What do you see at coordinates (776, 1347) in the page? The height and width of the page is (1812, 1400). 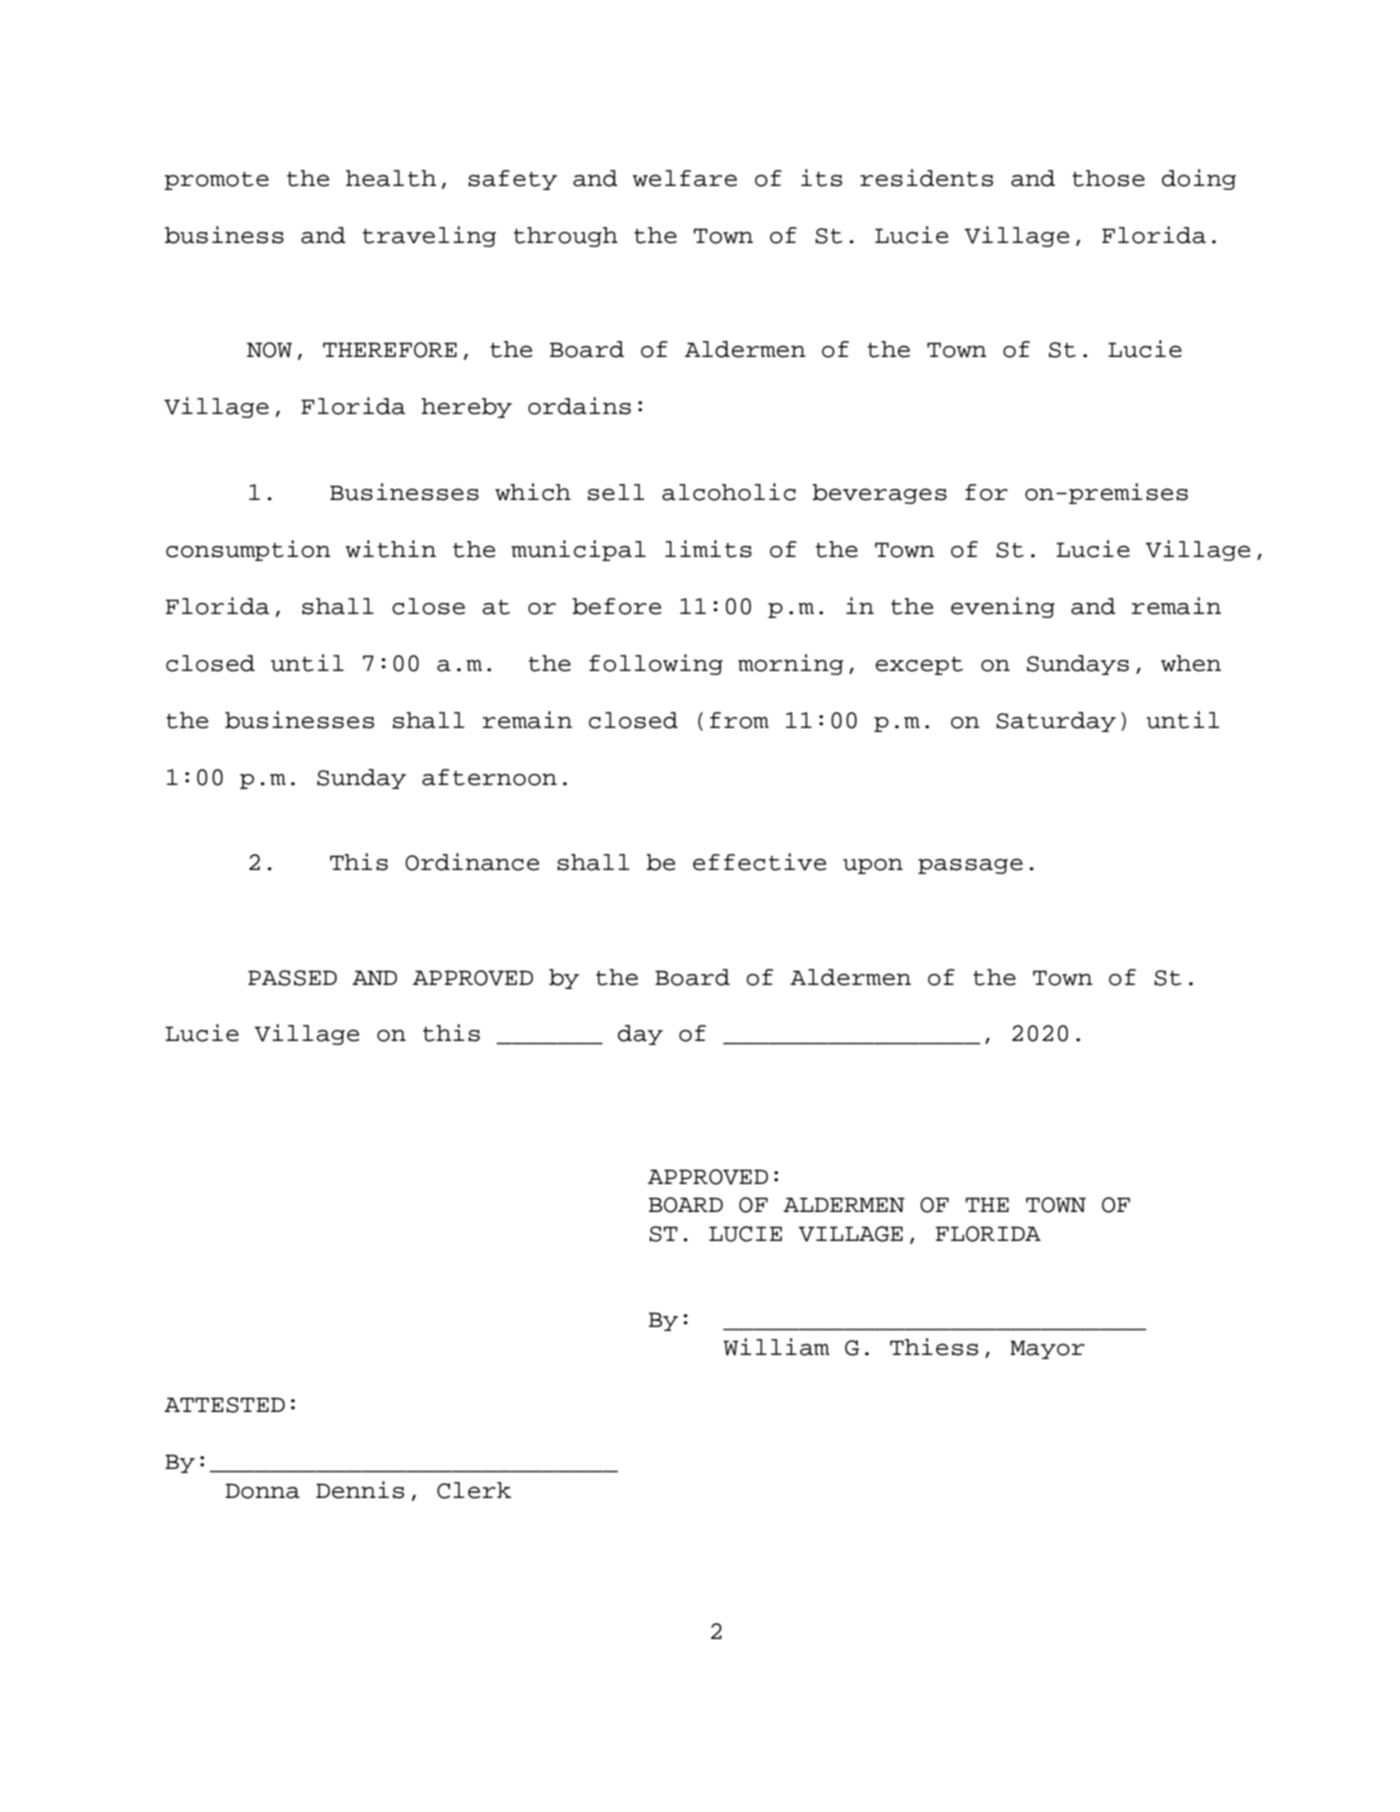 I see `William` at bounding box center [776, 1347].
